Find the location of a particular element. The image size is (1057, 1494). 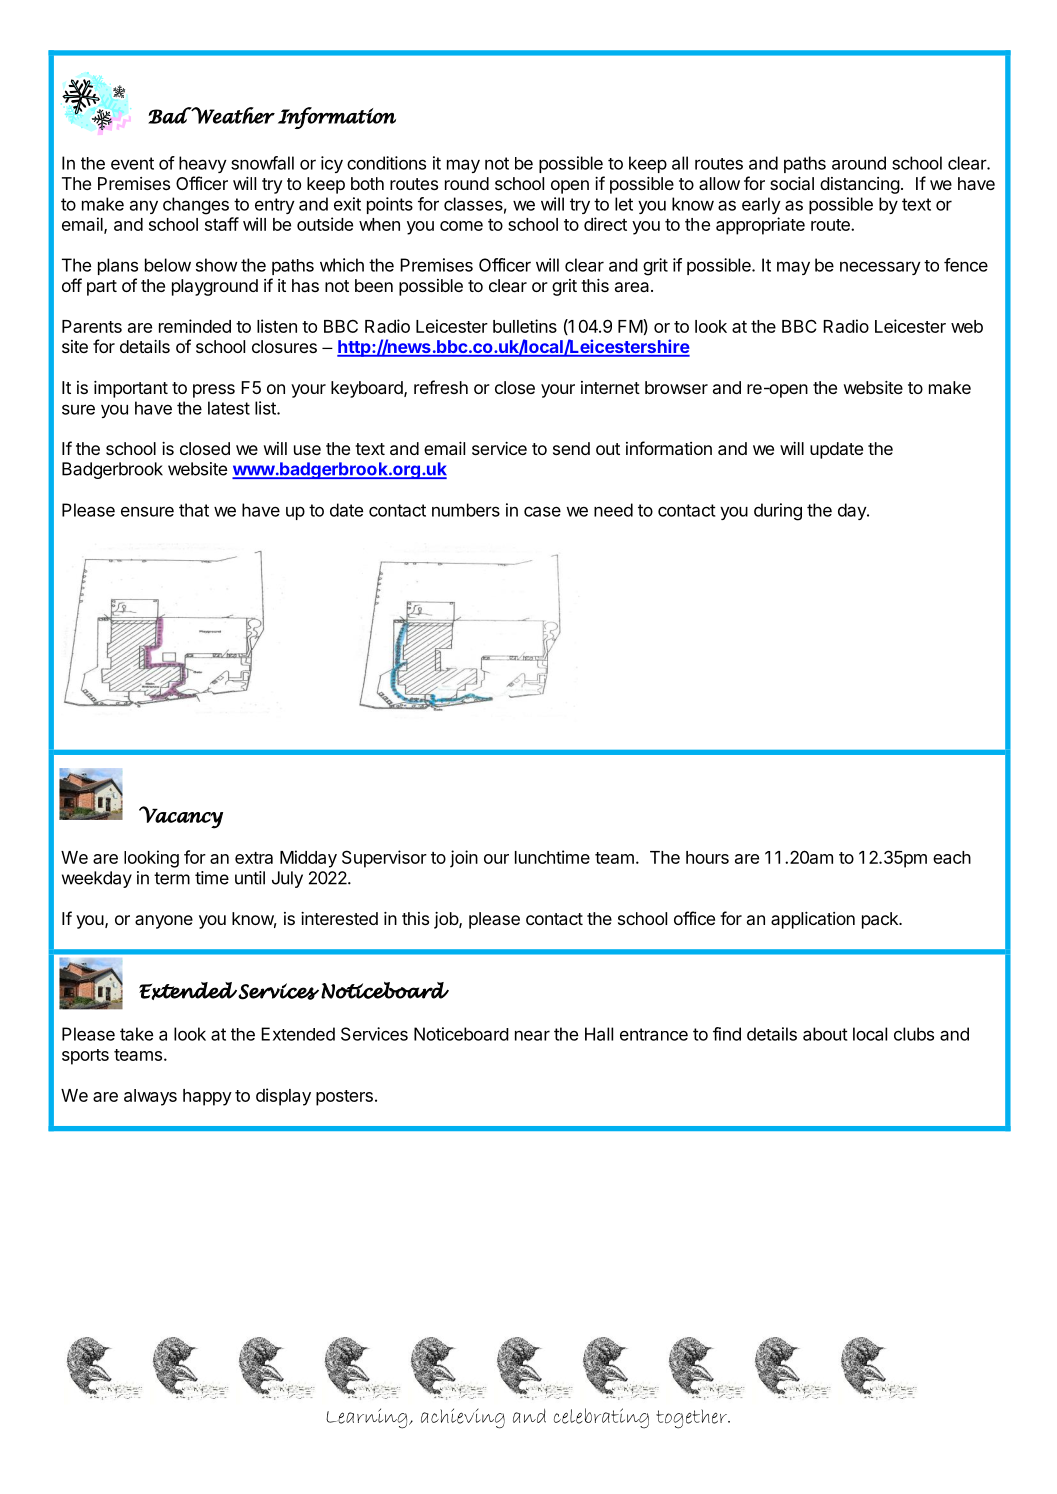

during is located at coordinates (778, 512).
